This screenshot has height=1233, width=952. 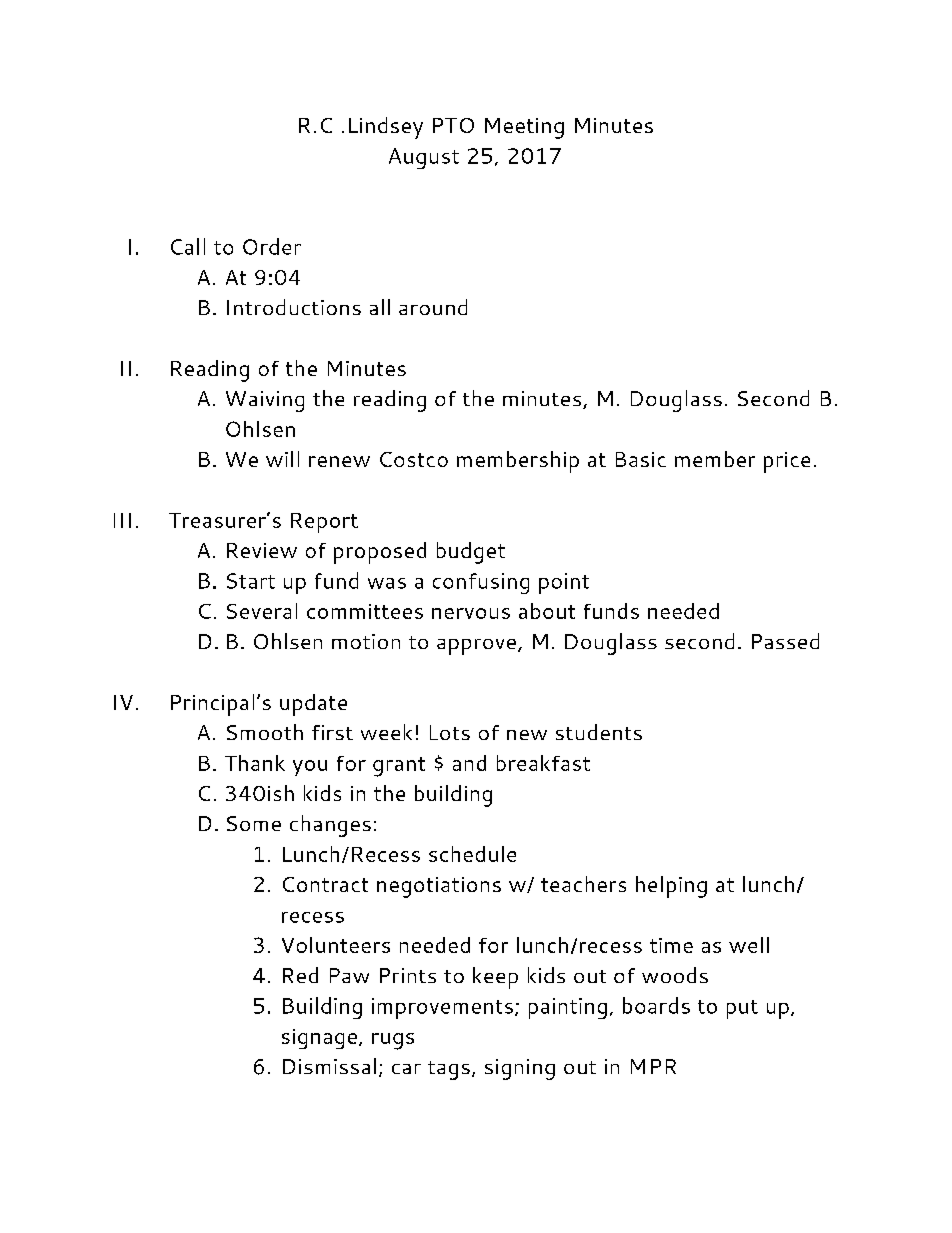 I want to click on August, so click(x=424, y=158).
